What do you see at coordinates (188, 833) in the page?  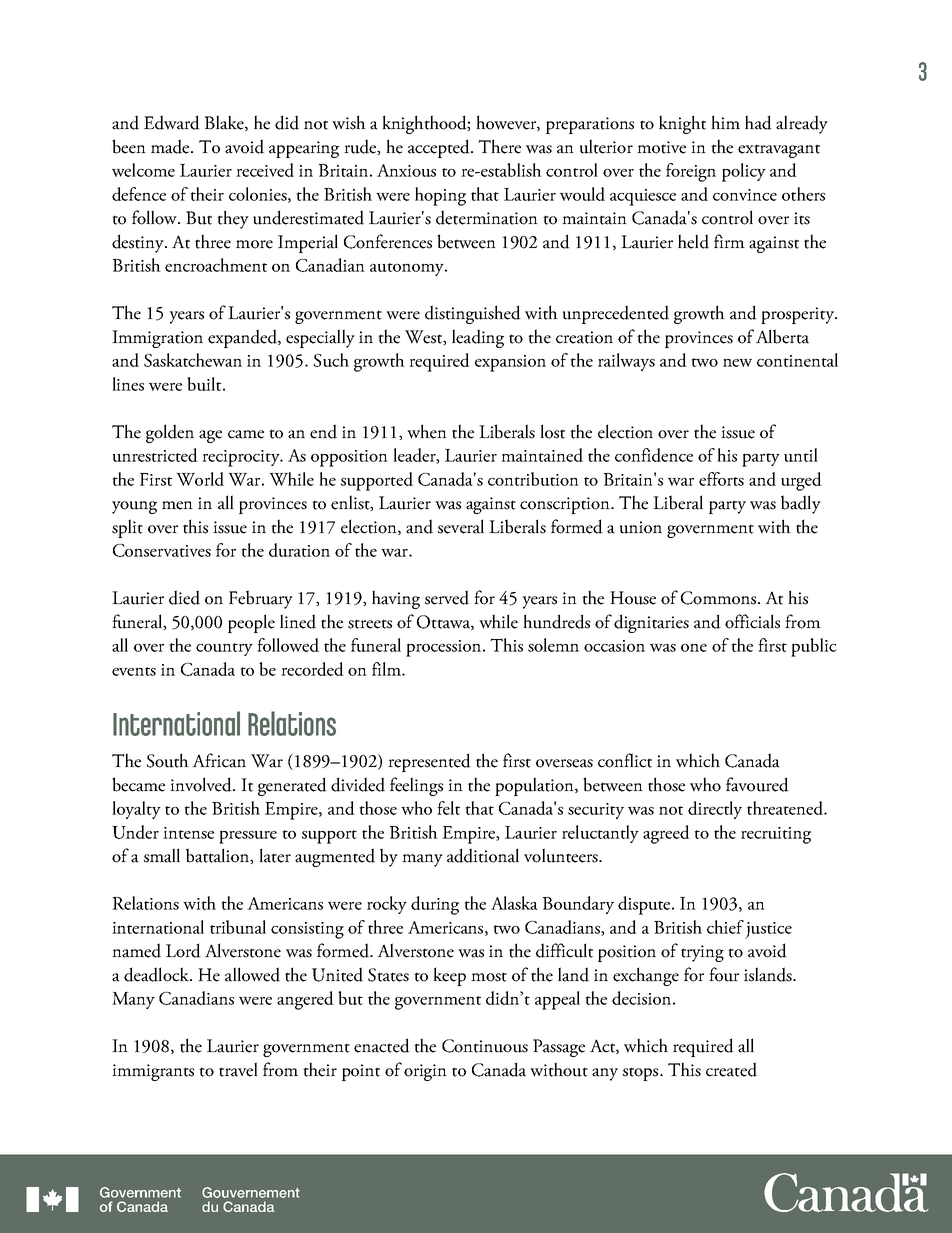 I see `intense` at bounding box center [188, 833].
